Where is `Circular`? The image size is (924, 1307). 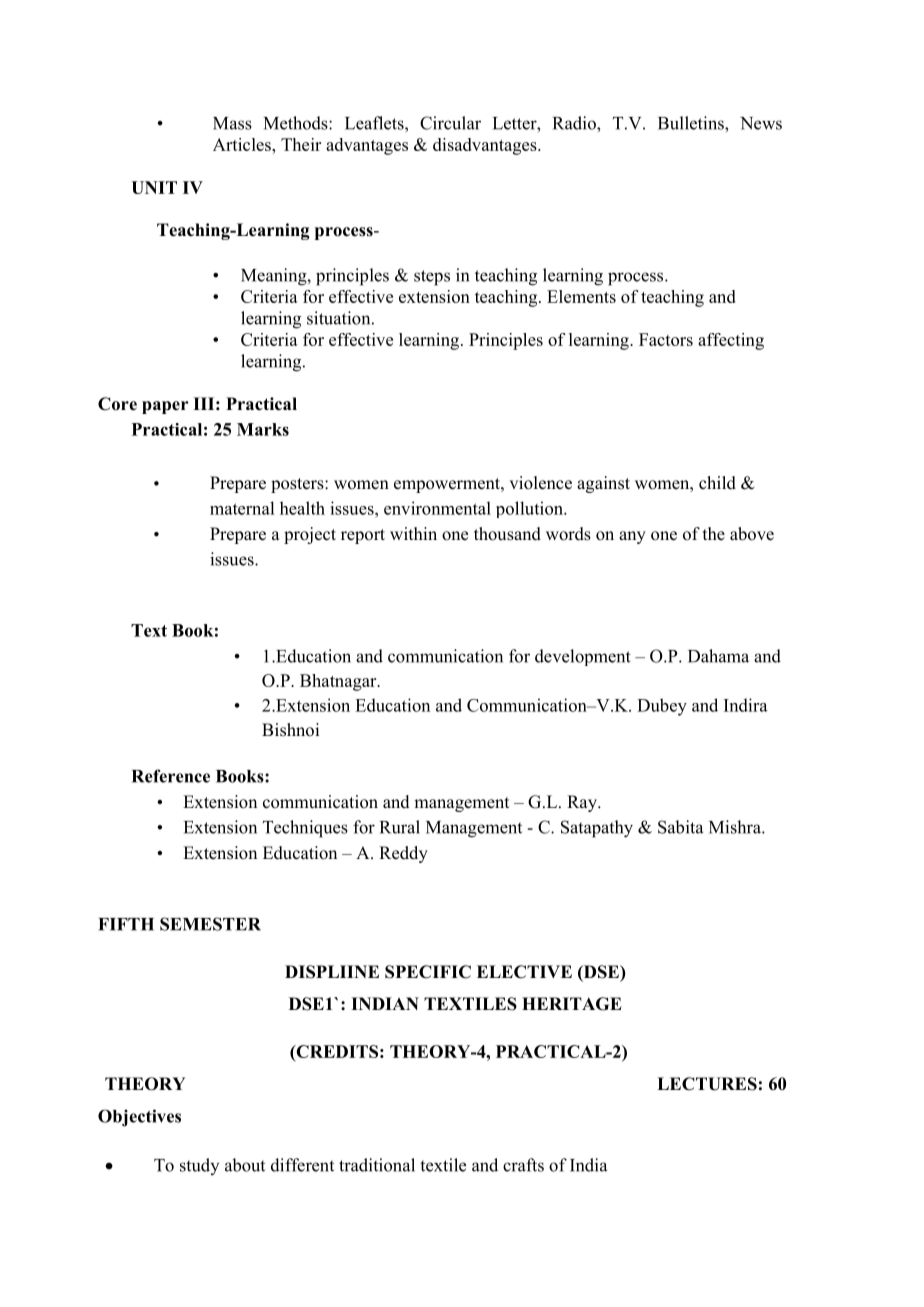
Circular is located at coordinates (450, 123).
